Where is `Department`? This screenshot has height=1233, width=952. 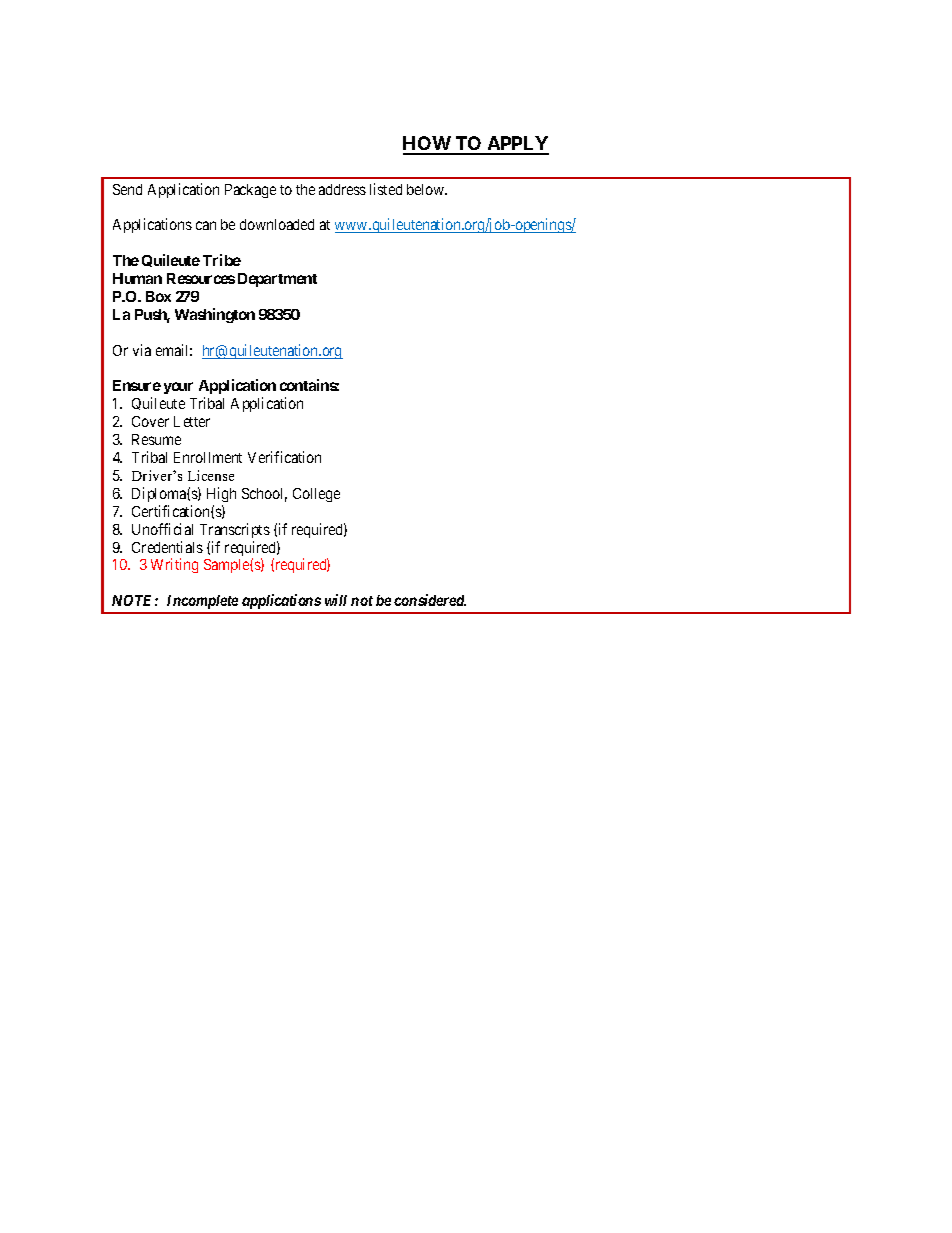
Department is located at coordinates (277, 280).
